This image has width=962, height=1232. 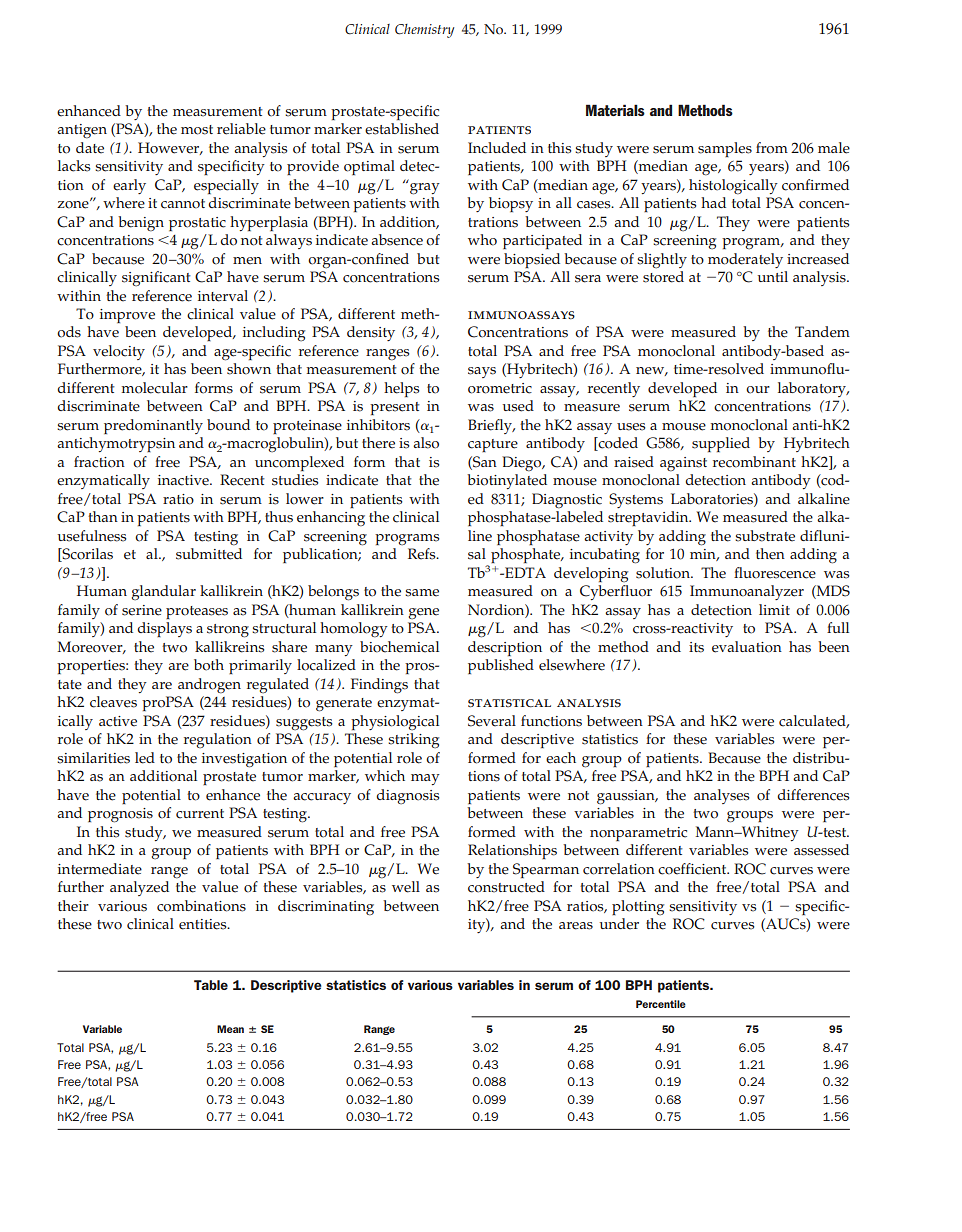 What do you see at coordinates (211, 985) in the image?
I see `Table` at bounding box center [211, 985].
